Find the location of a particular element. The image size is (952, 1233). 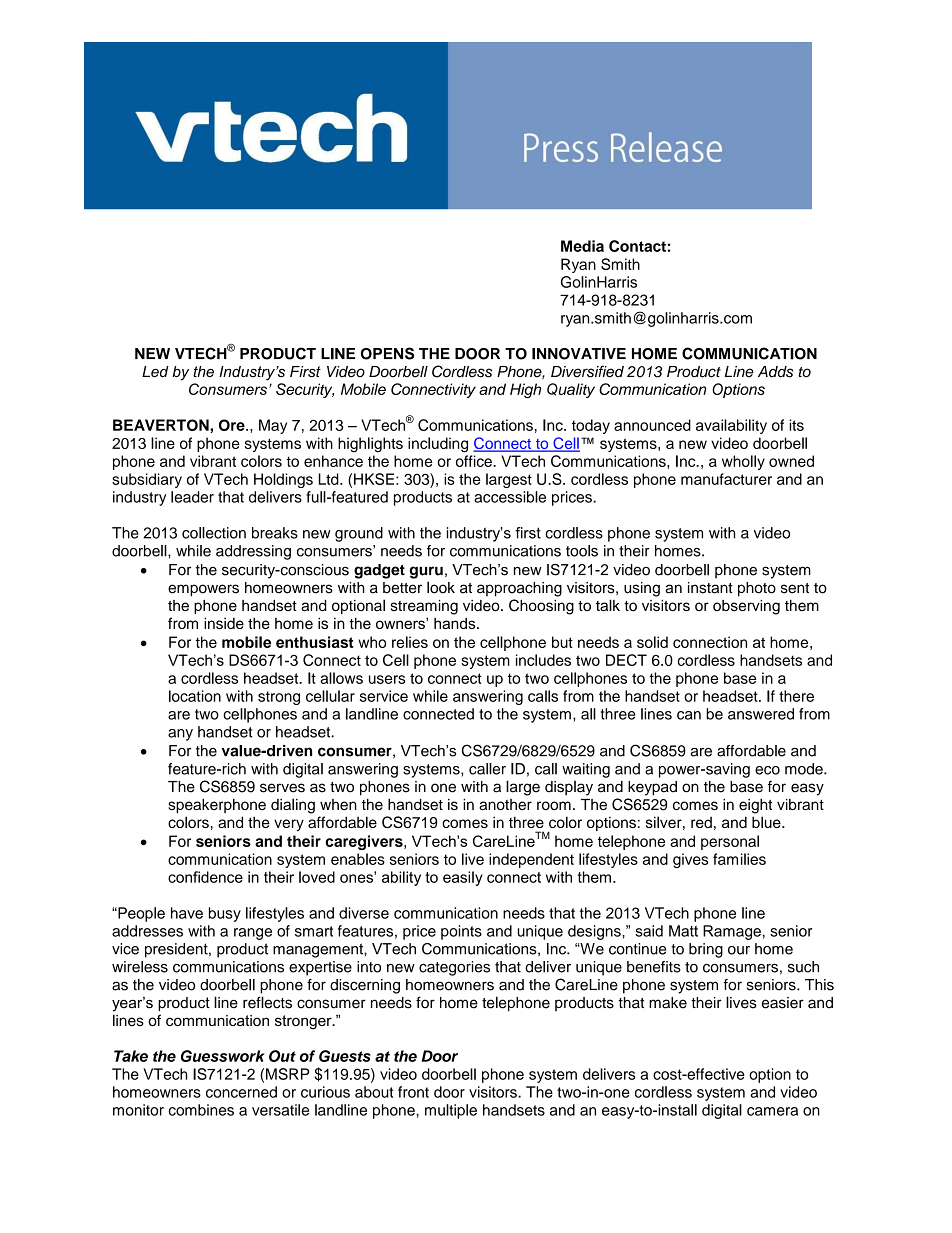

Media is located at coordinates (582, 246).
